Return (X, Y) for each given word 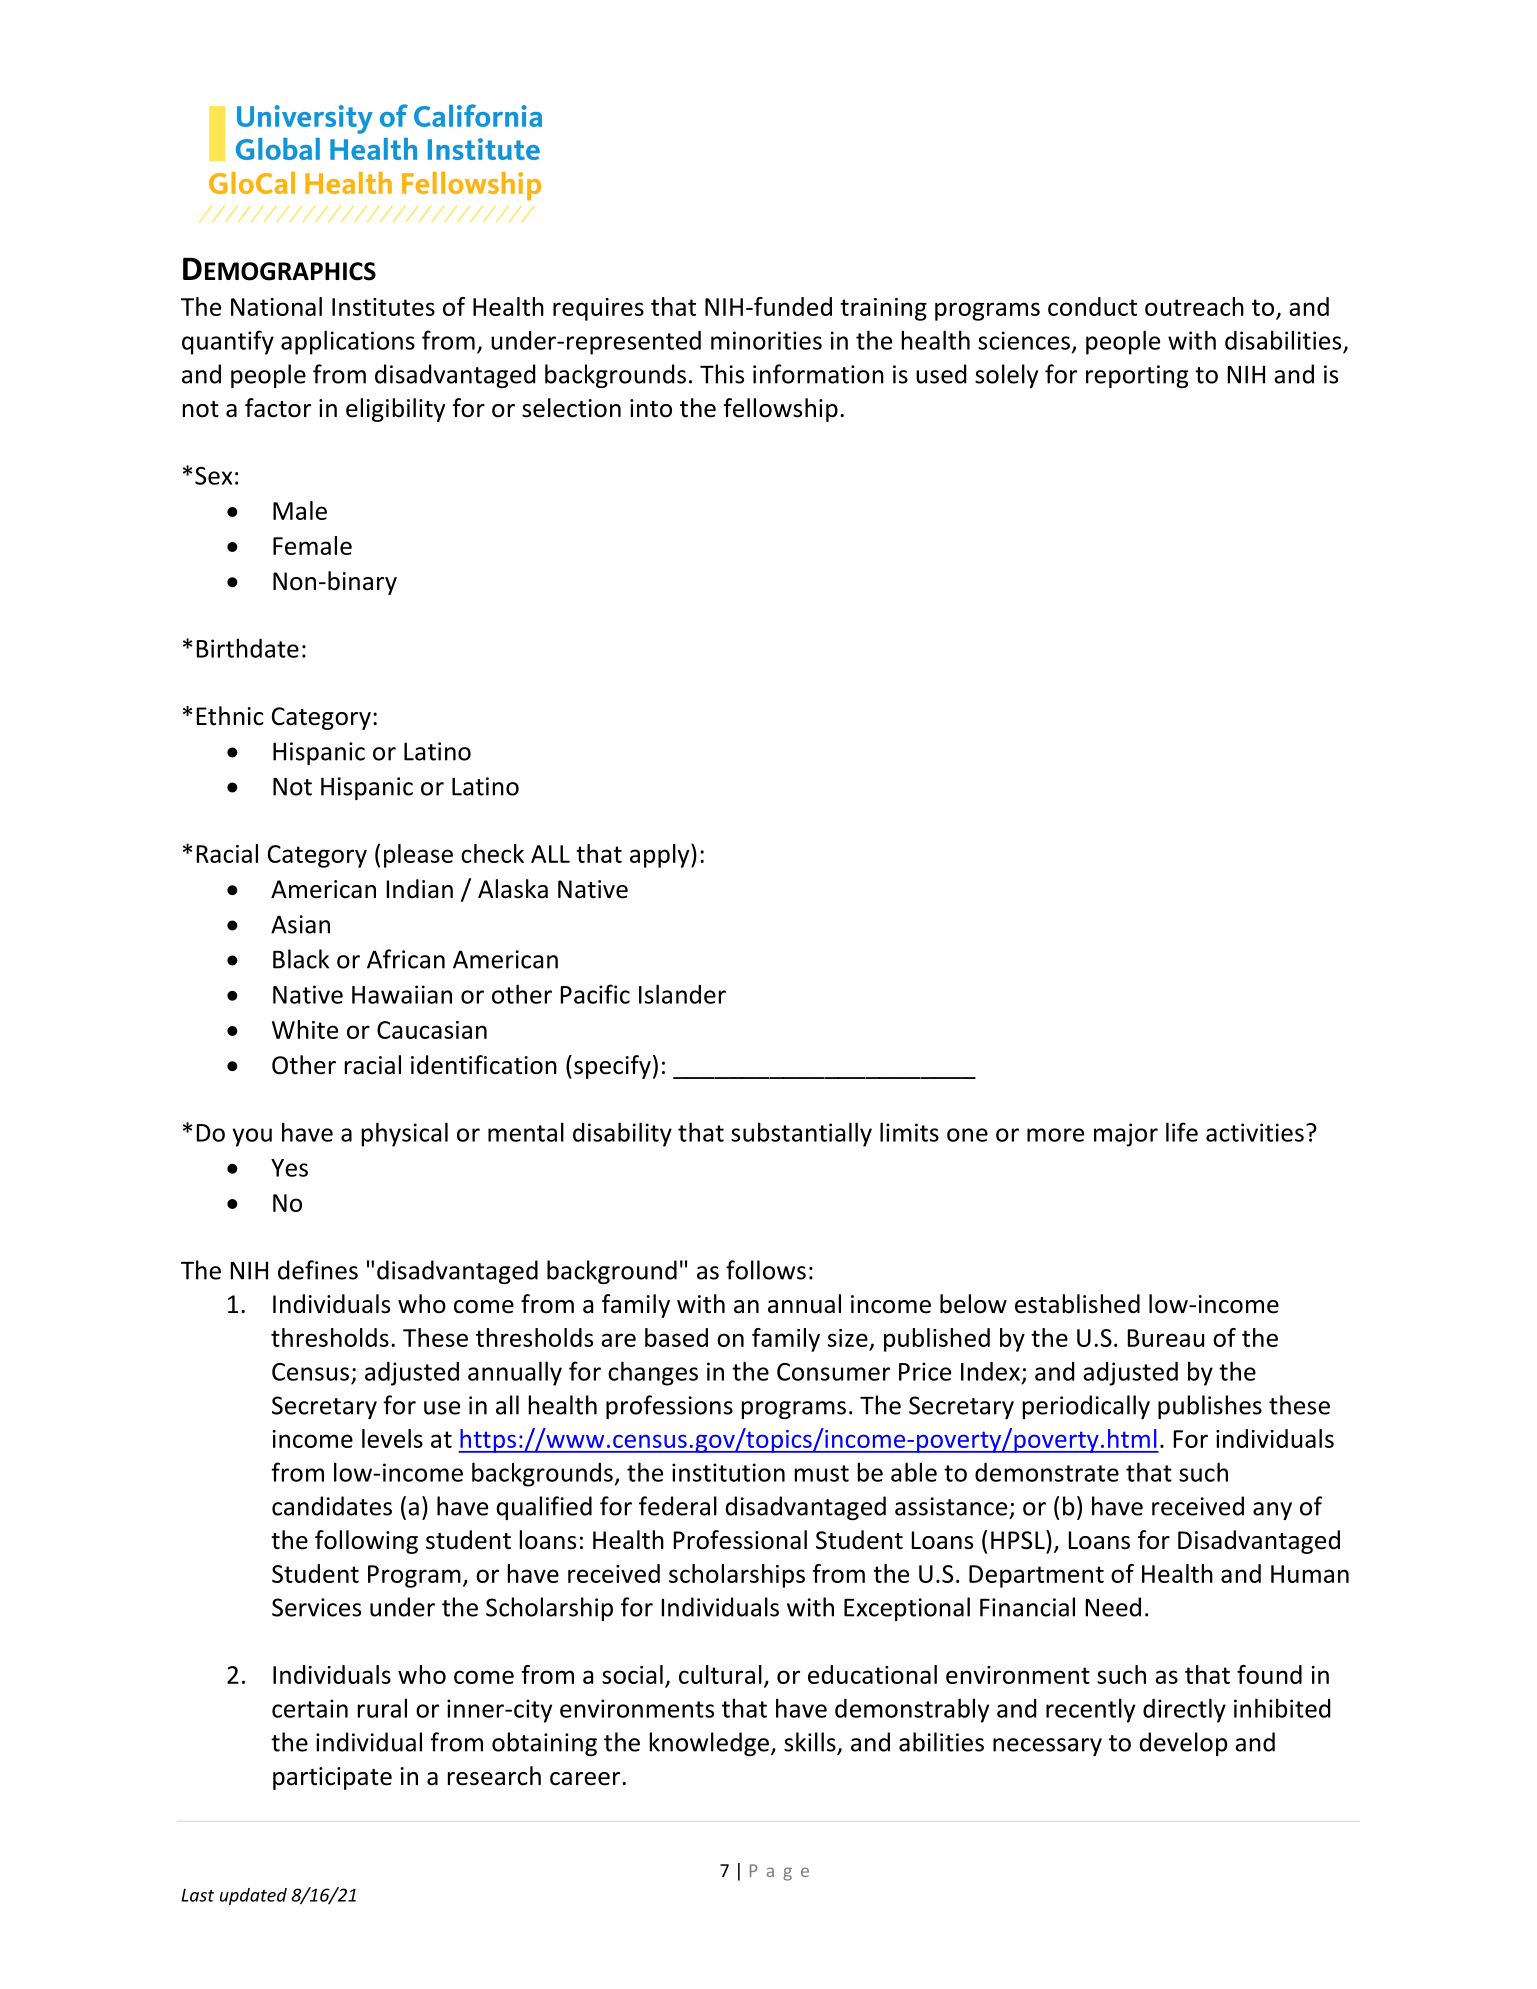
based (676, 1337)
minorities (766, 340)
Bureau (1166, 1338)
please (418, 856)
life (1182, 1132)
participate (332, 1778)
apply (661, 856)
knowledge (709, 1744)
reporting (1137, 376)
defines (318, 1270)
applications (348, 342)
